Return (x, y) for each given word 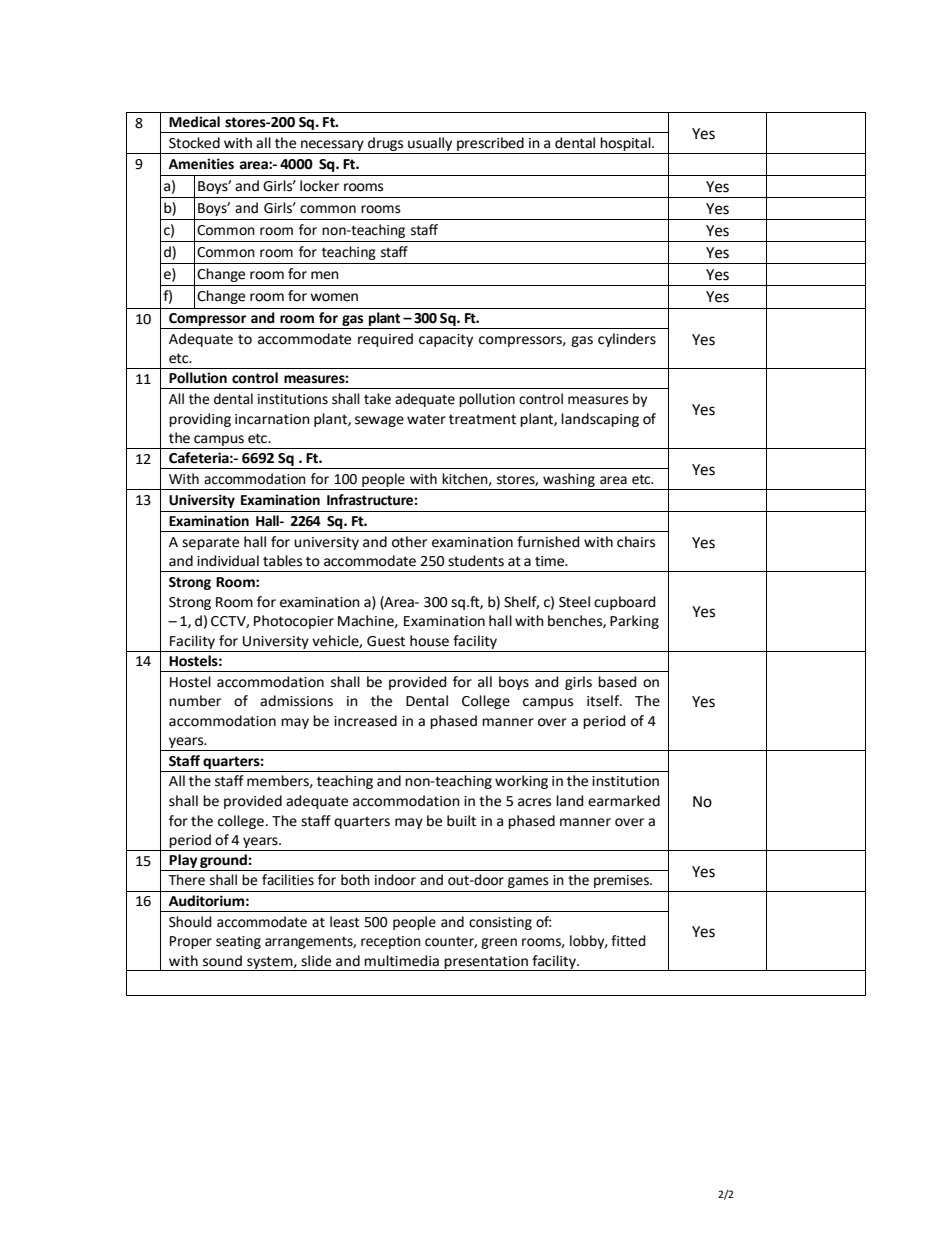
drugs (385, 144)
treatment (482, 419)
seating (238, 942)
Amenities (201, 164)
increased (365, 721)
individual (228, 561)
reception (391, 942)
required (385, 340)
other (409, 542)
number (195, 701)
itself (604, 701)
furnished (548, 542)
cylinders (627, 340)
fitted (628, 941)
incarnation (272, 419)
